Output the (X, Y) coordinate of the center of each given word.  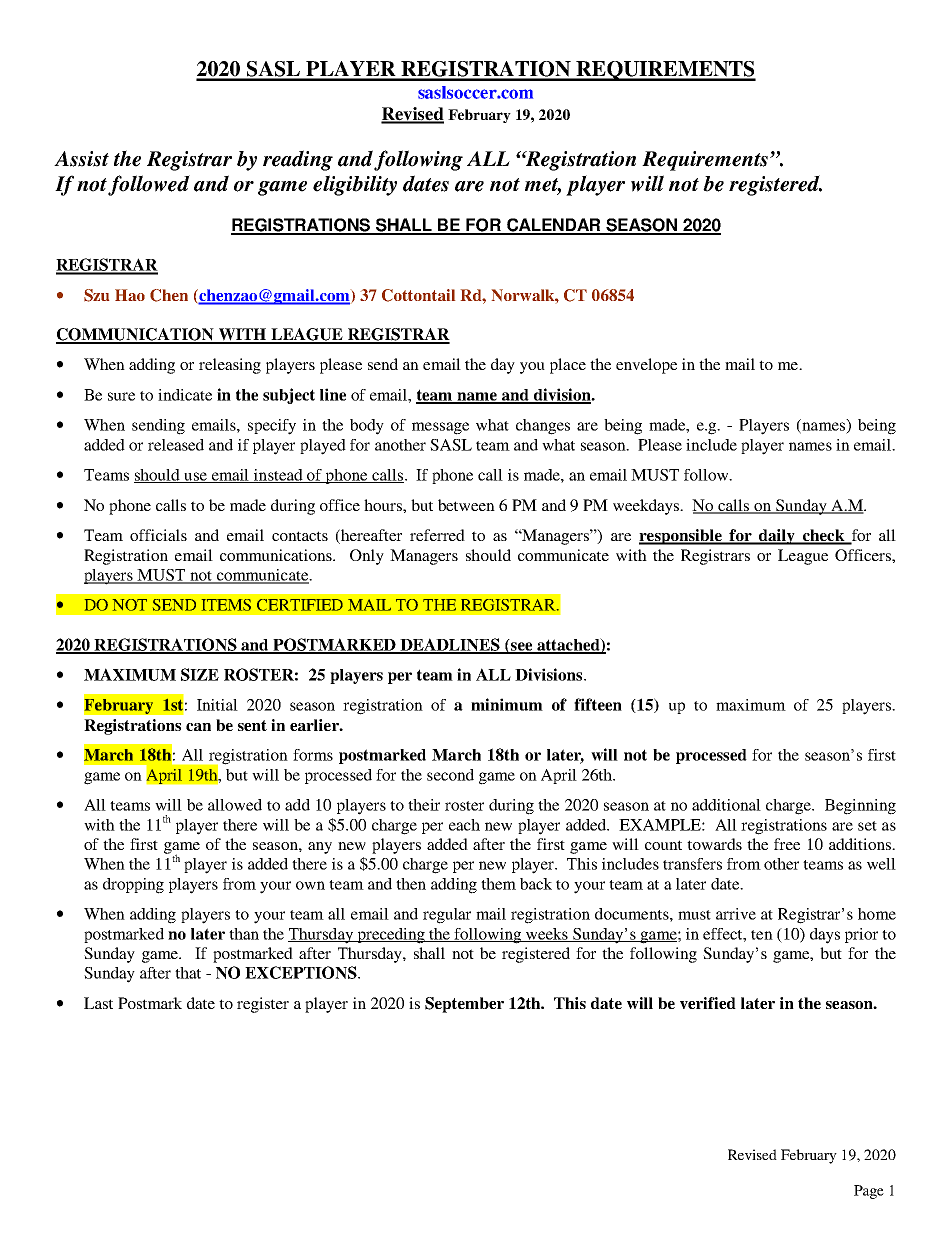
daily (777, 537)
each (464, 825)
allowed (235, 805)
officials (158, 535)
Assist (81, 159)
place (568, 366)
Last (98, 1003)
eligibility (355, 185)
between (466, 505)
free (787, 844)
